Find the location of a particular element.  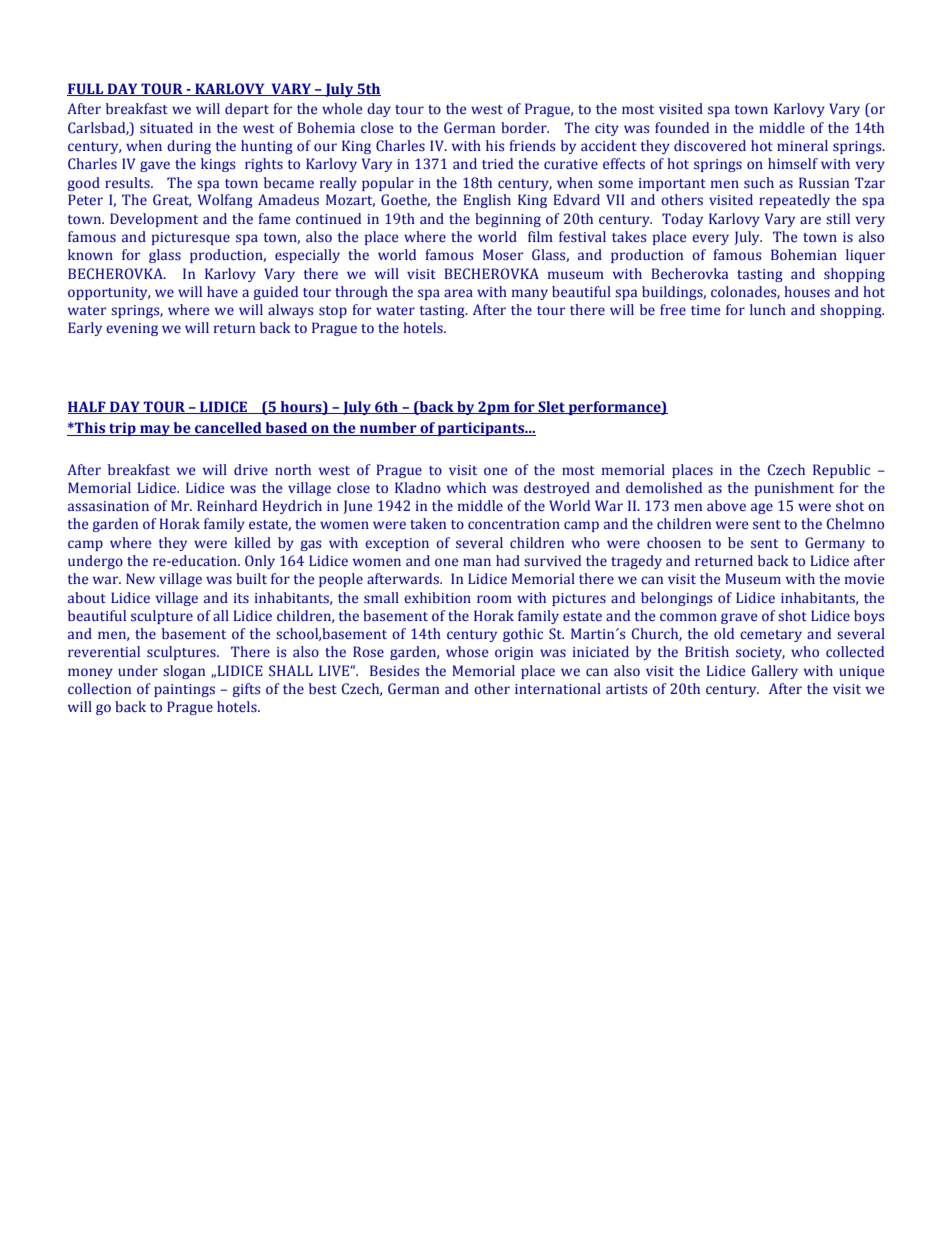

HALF is located at coordinates (88, 407).
